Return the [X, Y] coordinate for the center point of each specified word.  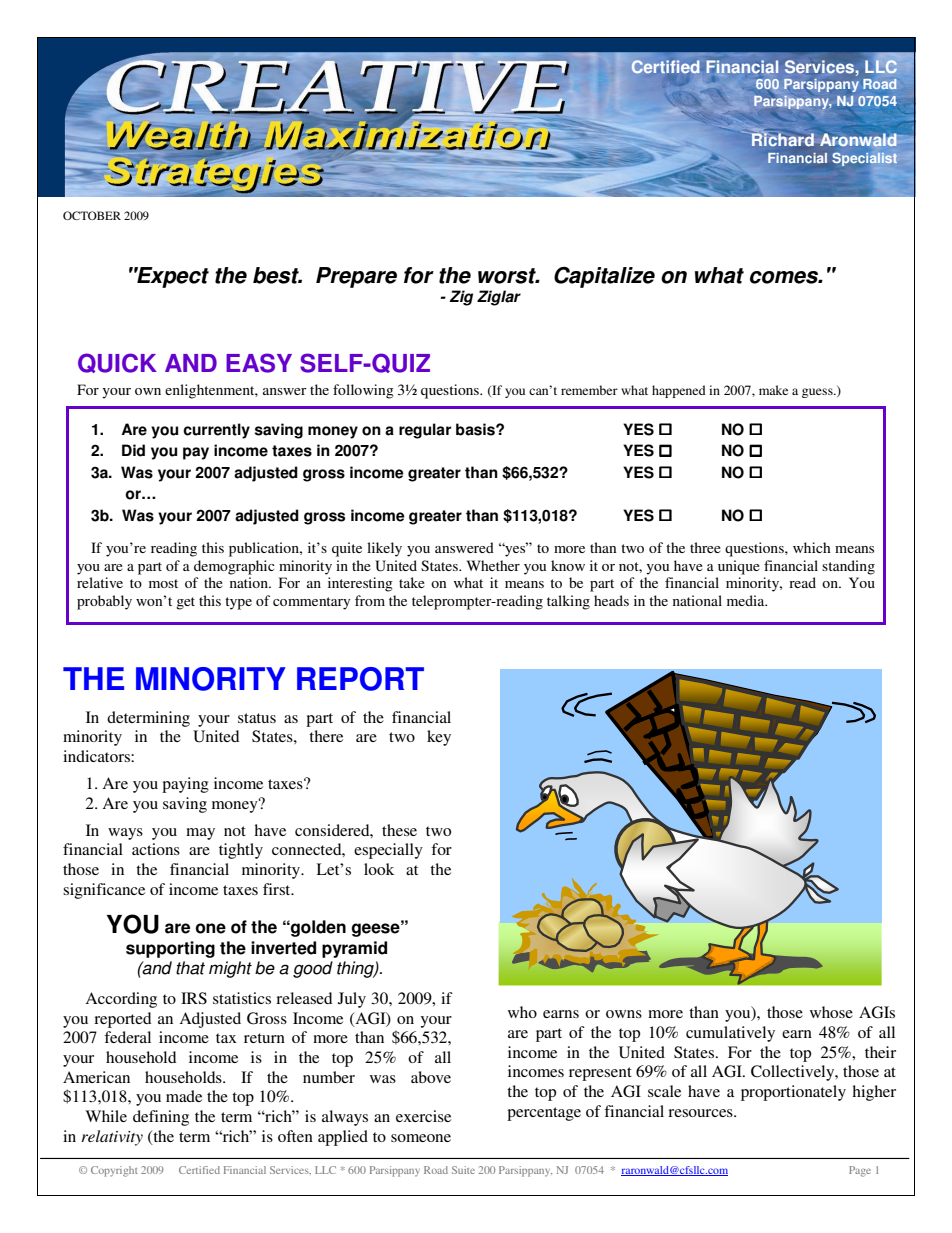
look [379, 869]
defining [161, 1118]
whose [831, 1012]
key [439, 738]
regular [425, 431]
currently [216, 431]
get [185, 603]
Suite [463, 1170]
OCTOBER [92, 215]
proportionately [793, 1093]
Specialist [865, 159]
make [773, 390]
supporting [170, 949]
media [747, 600]
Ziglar [499, 298]
